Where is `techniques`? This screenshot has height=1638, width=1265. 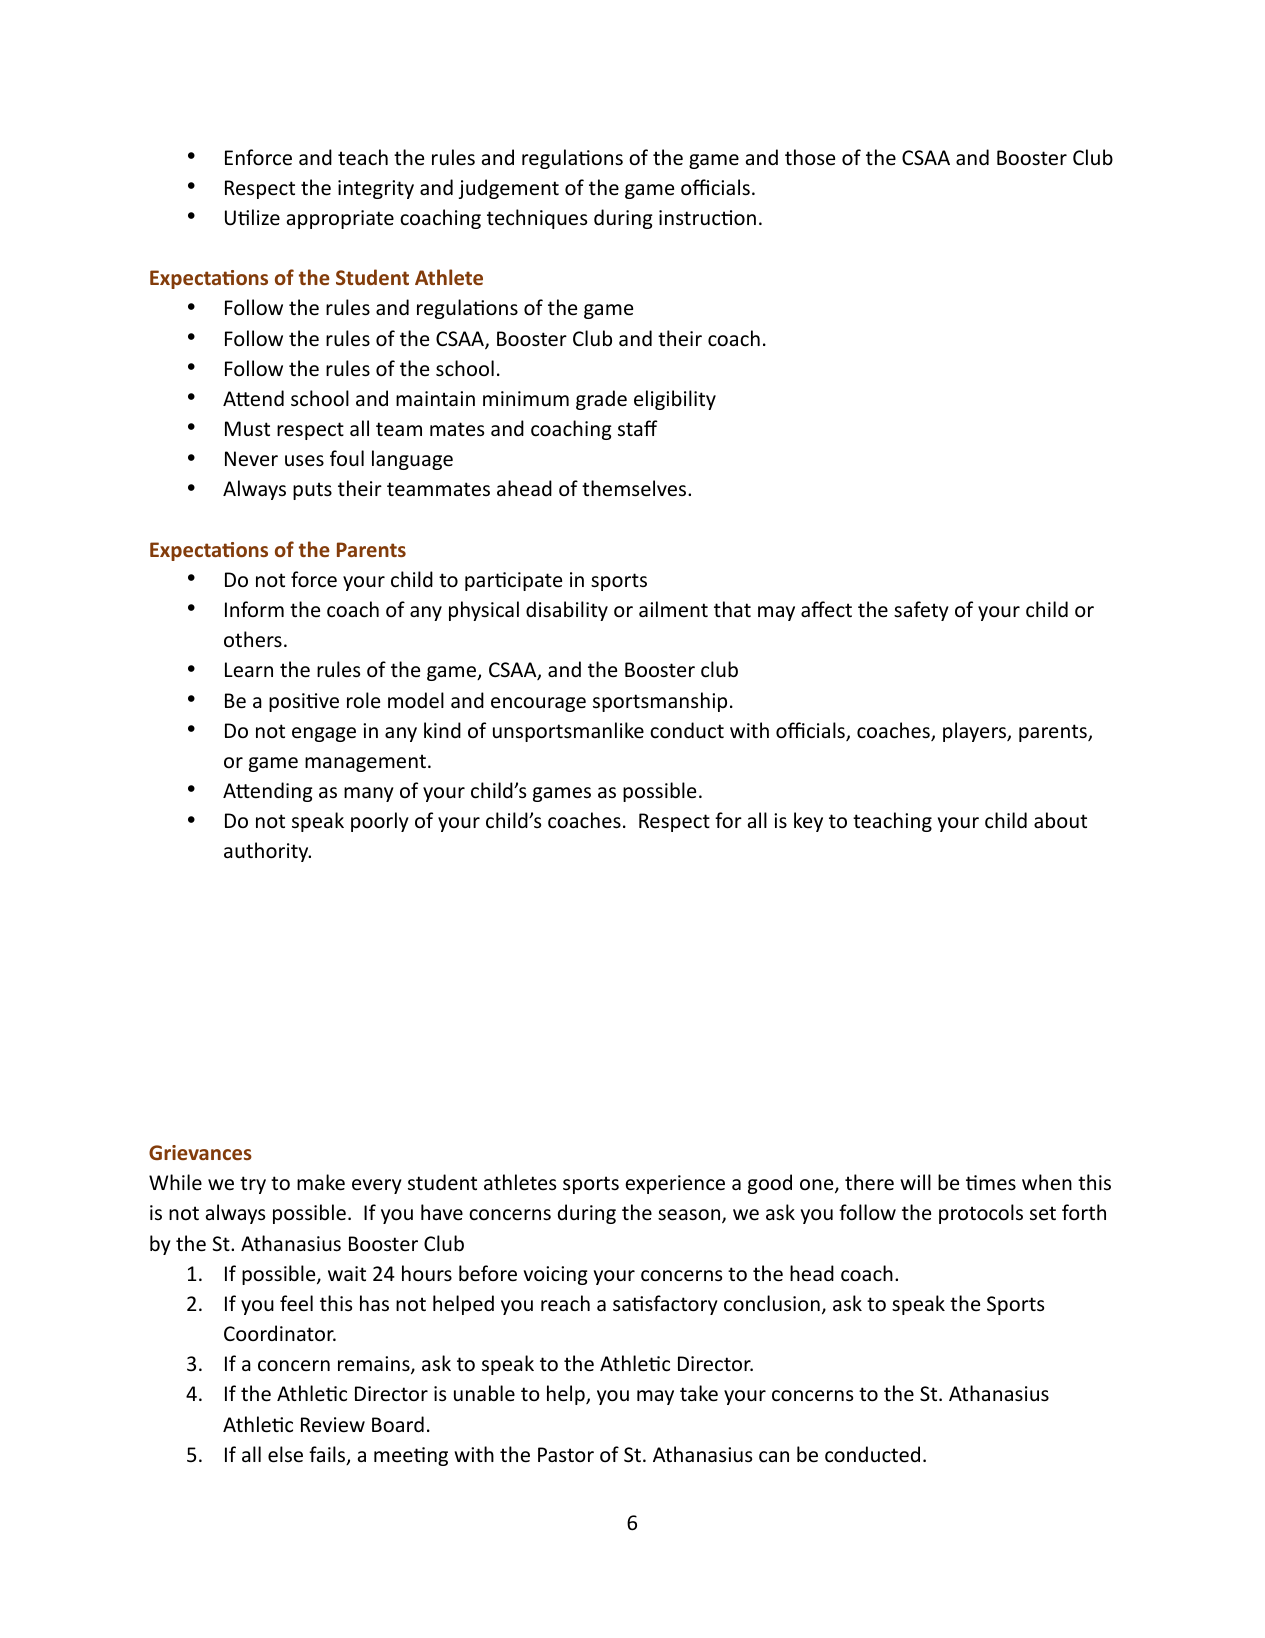 techniques is located at coordinates (537, 219).
